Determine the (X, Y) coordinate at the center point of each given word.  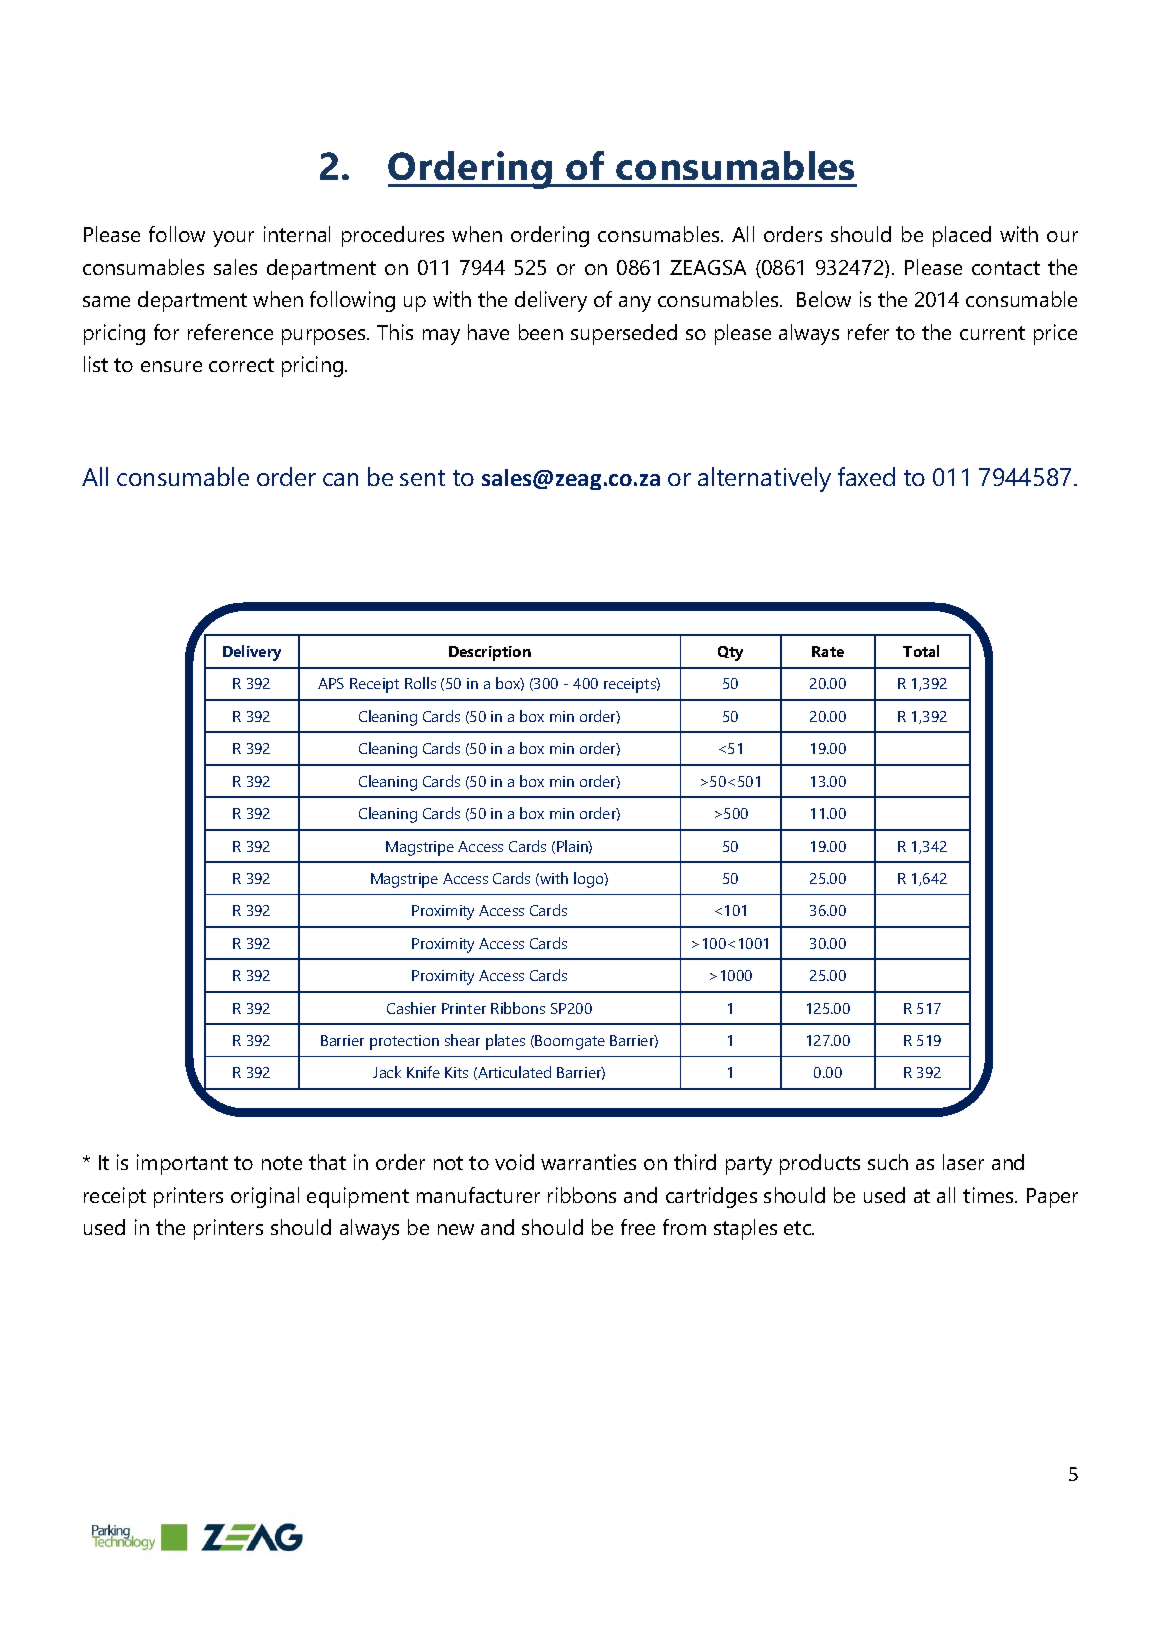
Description (490, 653)
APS (331, 683)
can (340, 479)
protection (404, 1042)
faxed (866, 476)
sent (422, 478)
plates (505, 1042)
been (541, 332)
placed (962, 236)
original (265, 1197)
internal (297, 234)
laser (963, 1162)
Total (921, 651)
